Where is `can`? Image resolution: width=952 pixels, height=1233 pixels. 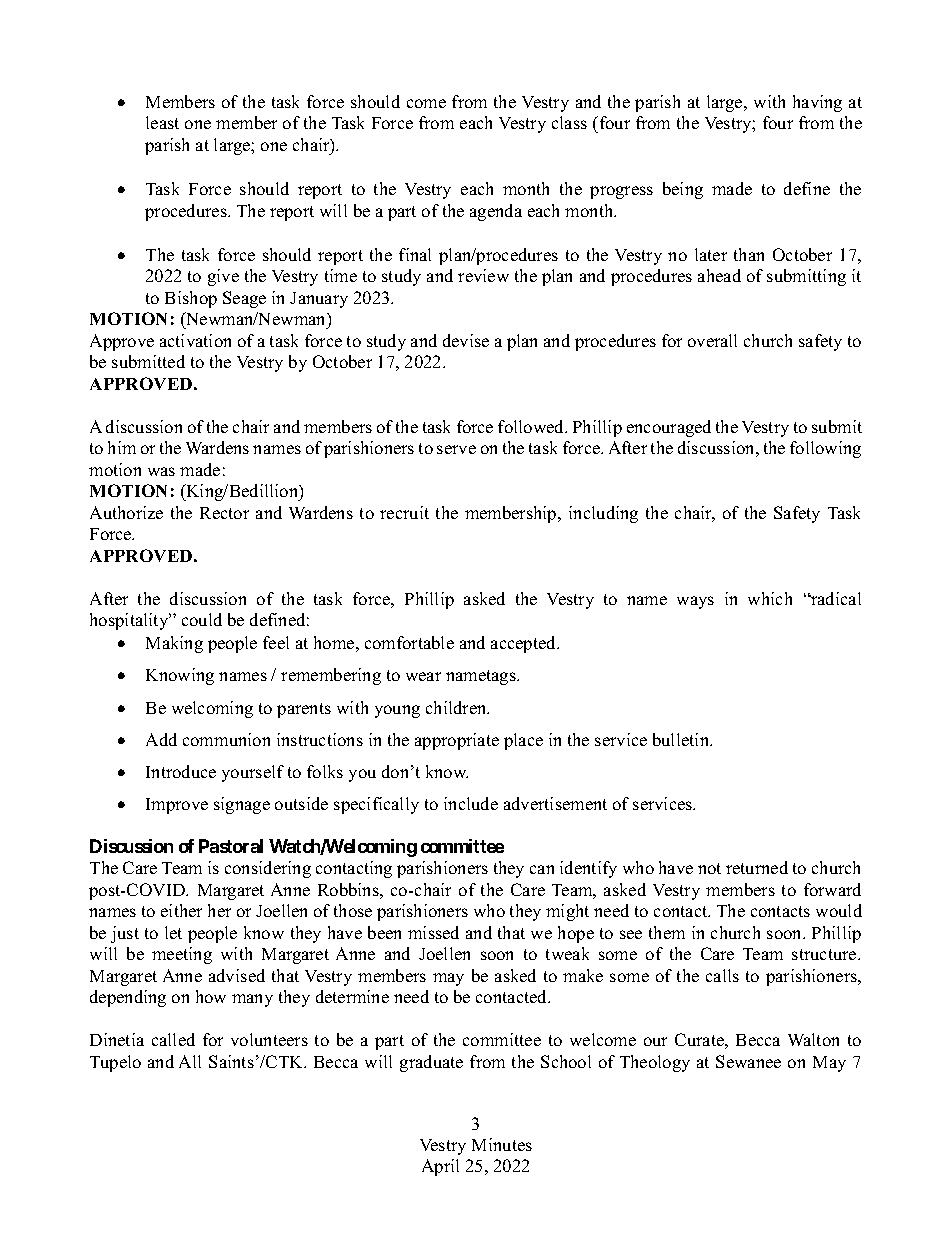
can is located at coordinates (542, 869).
